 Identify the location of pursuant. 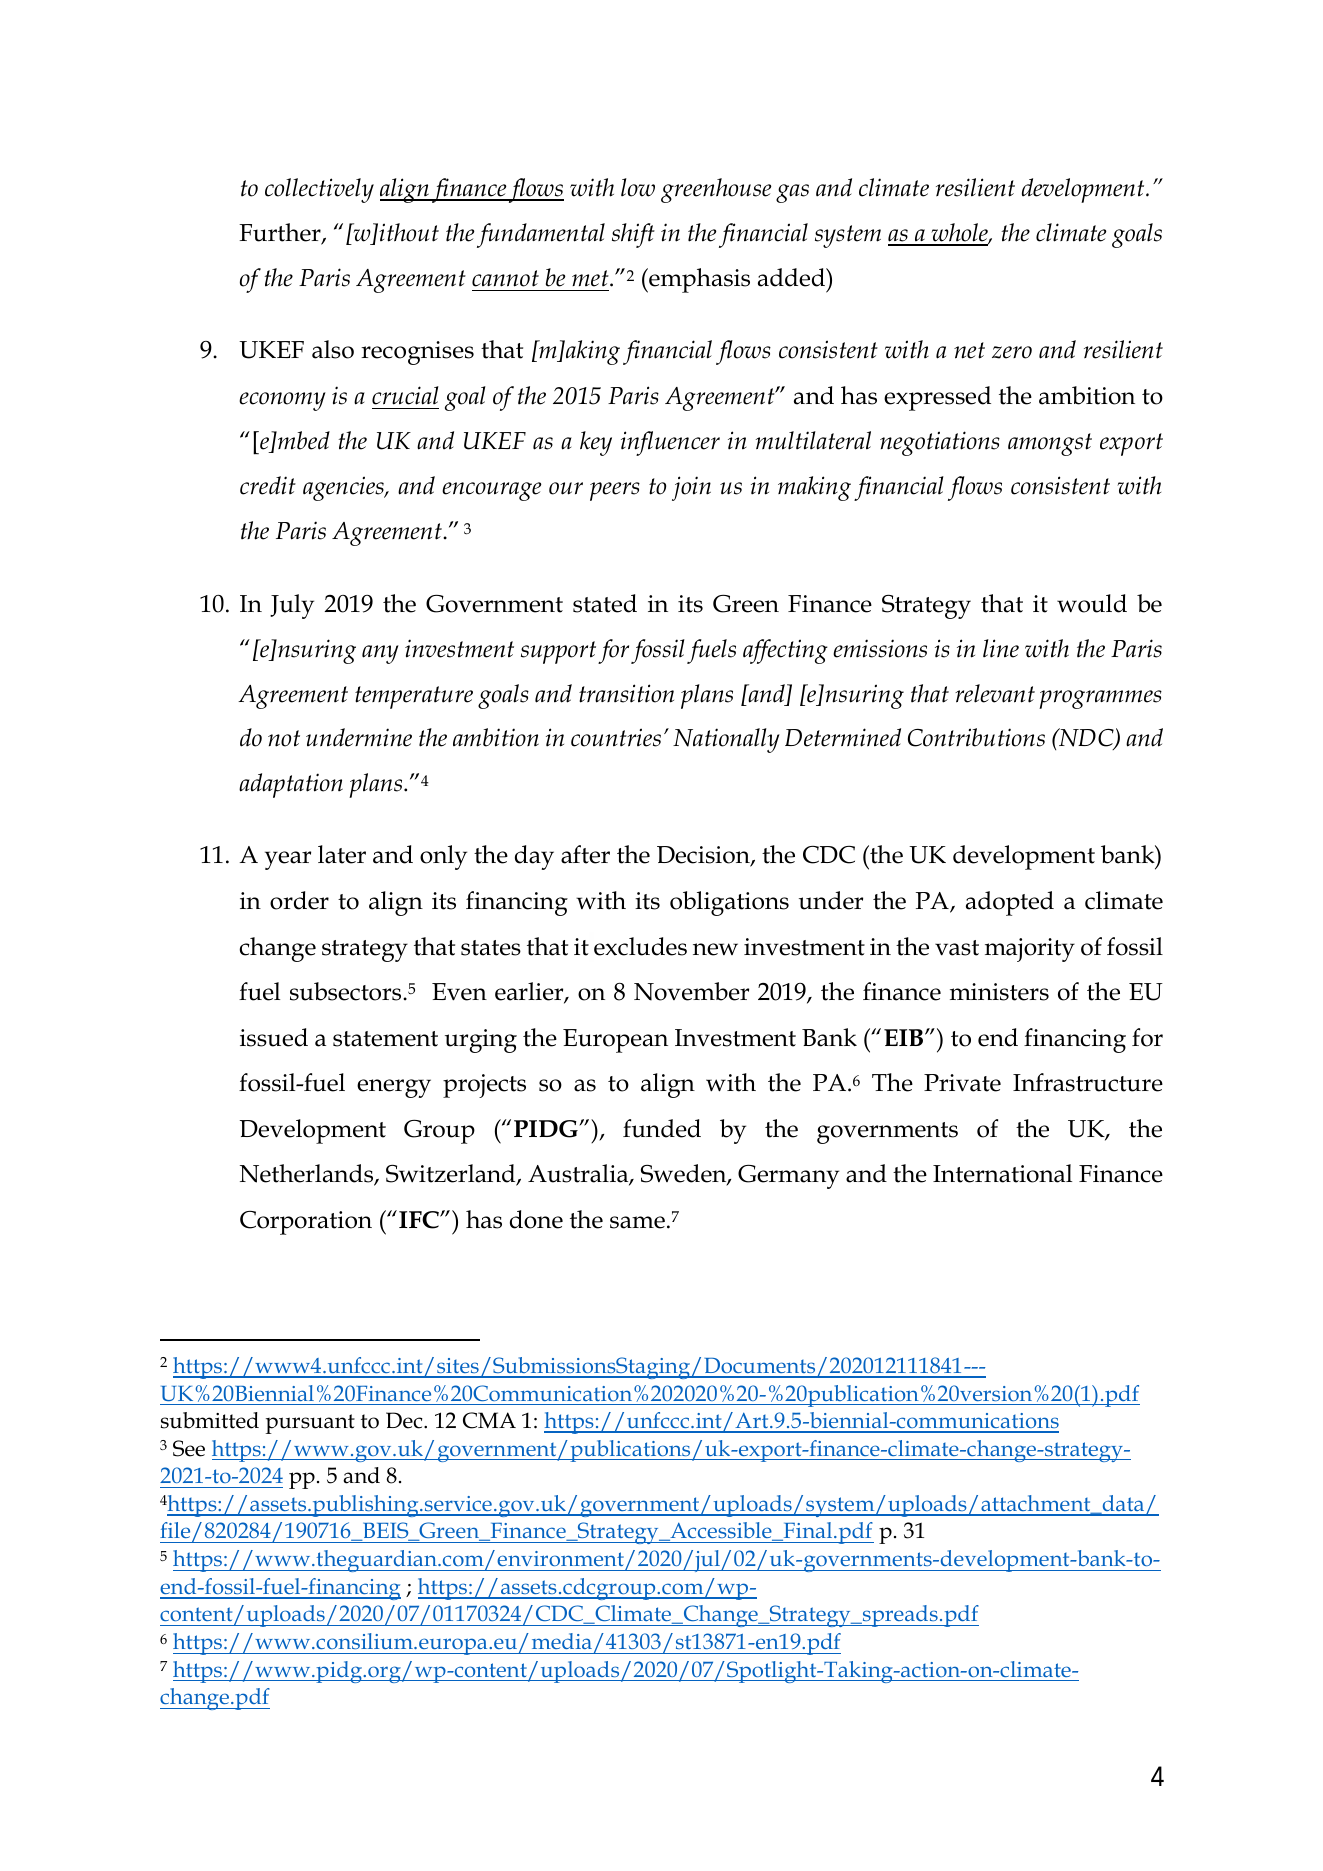
(310, 1424).
